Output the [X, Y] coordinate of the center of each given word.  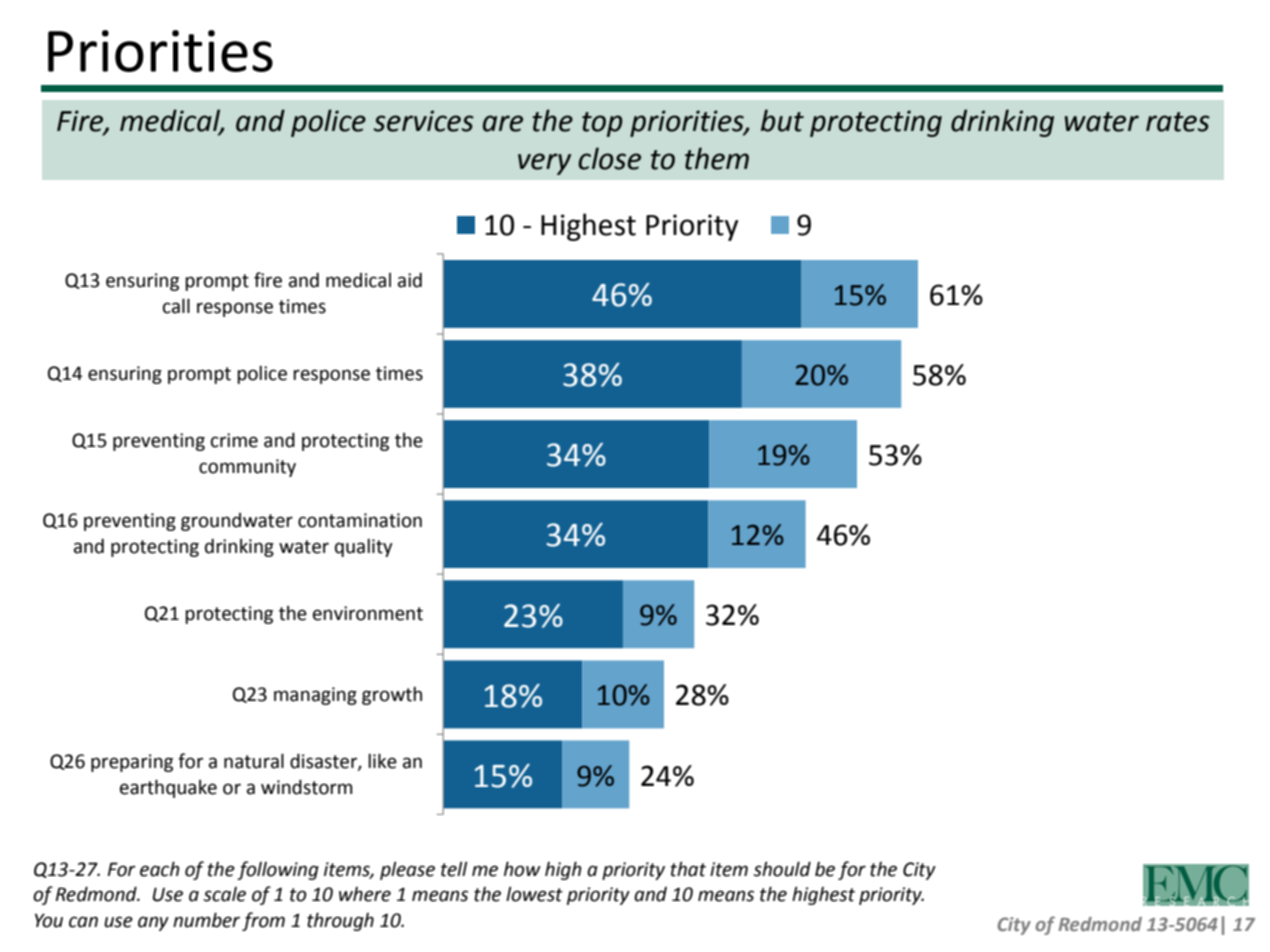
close [609, 158]
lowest [534, 894]
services [423, 121]
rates [1178, 122]
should [782, 869]
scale [224, 894]
